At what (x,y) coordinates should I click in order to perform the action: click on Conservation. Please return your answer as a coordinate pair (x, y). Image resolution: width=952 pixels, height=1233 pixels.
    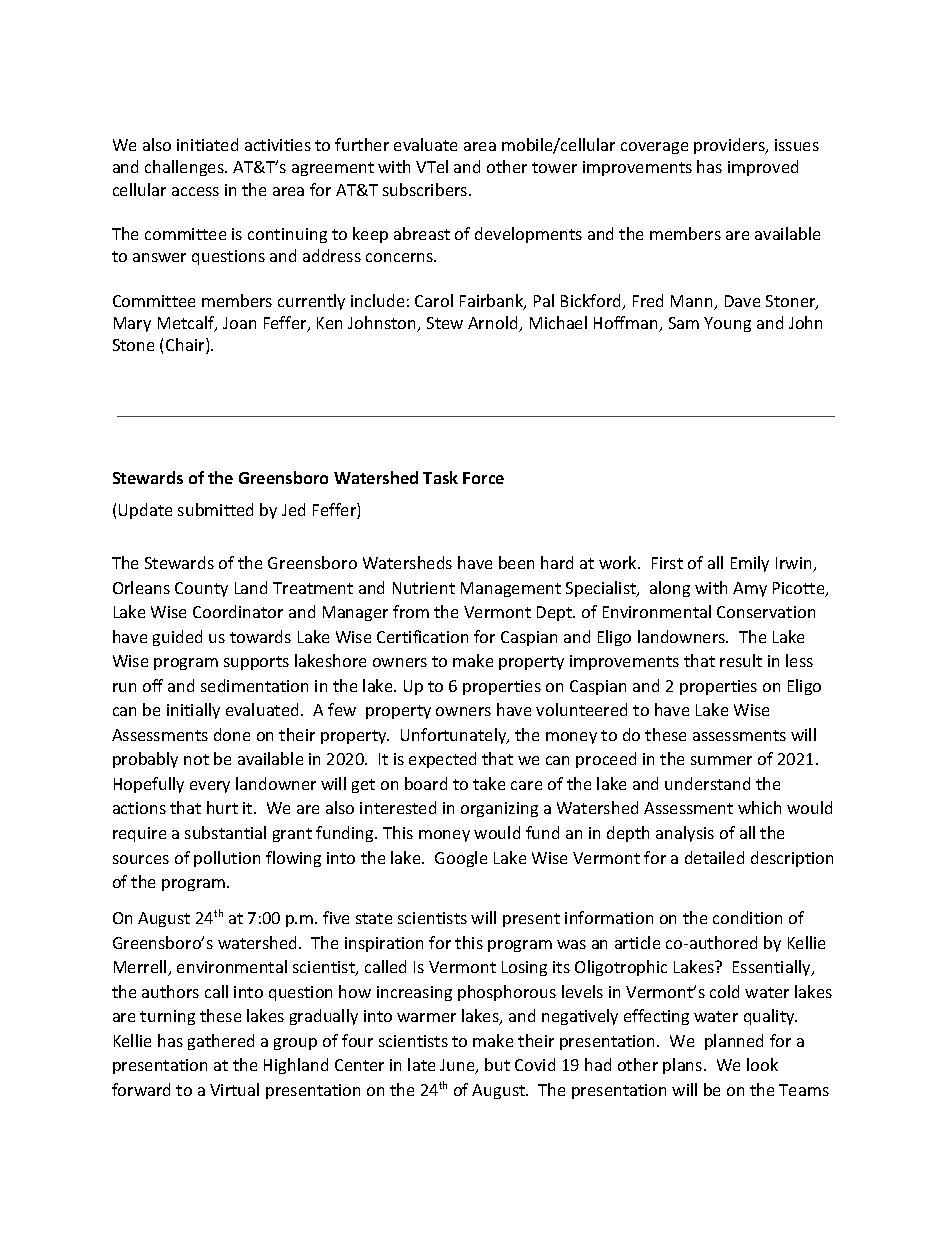
    Looking at the image, I should click on (766, 612).
